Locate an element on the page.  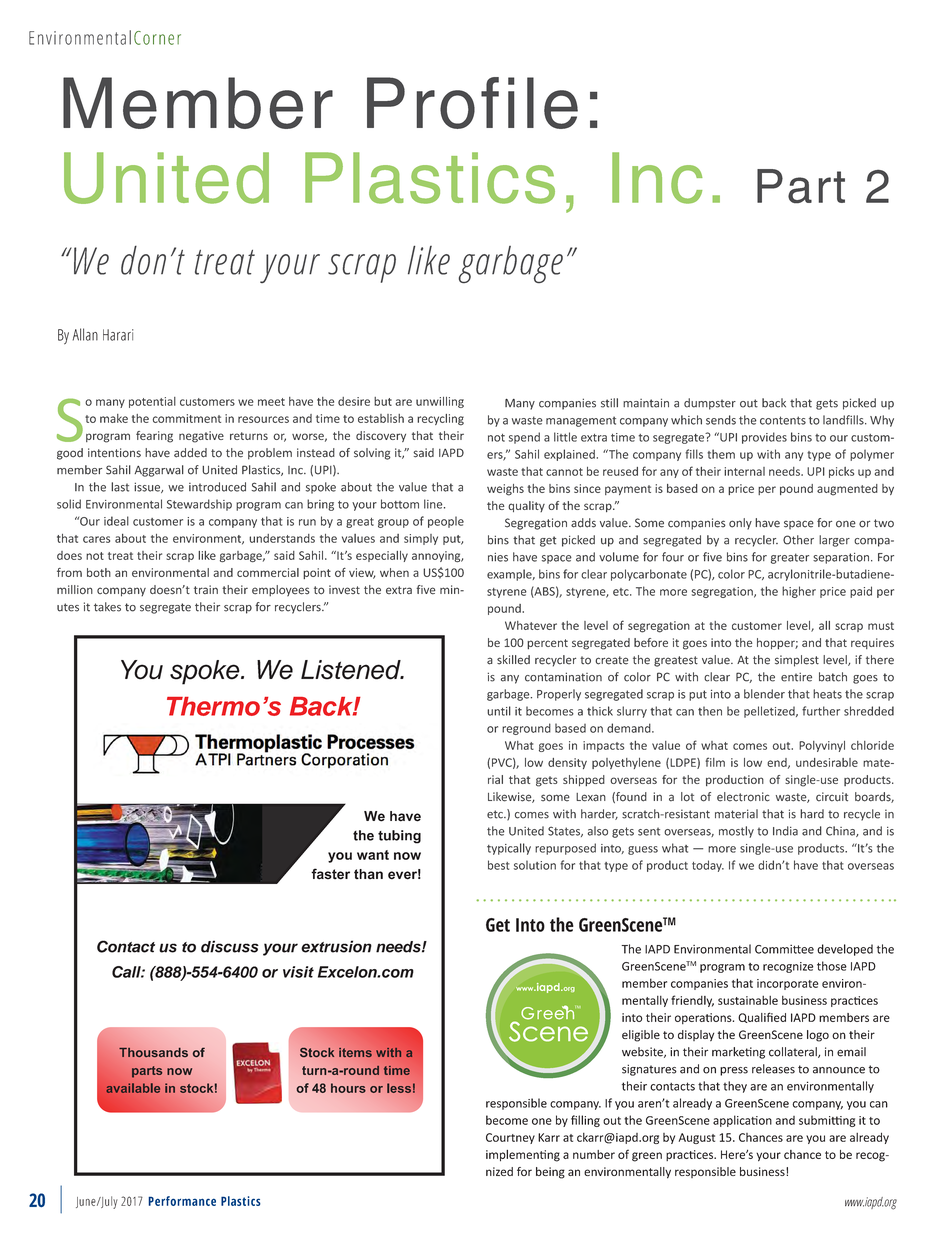
simplest is located at coordinates (797, 661).
